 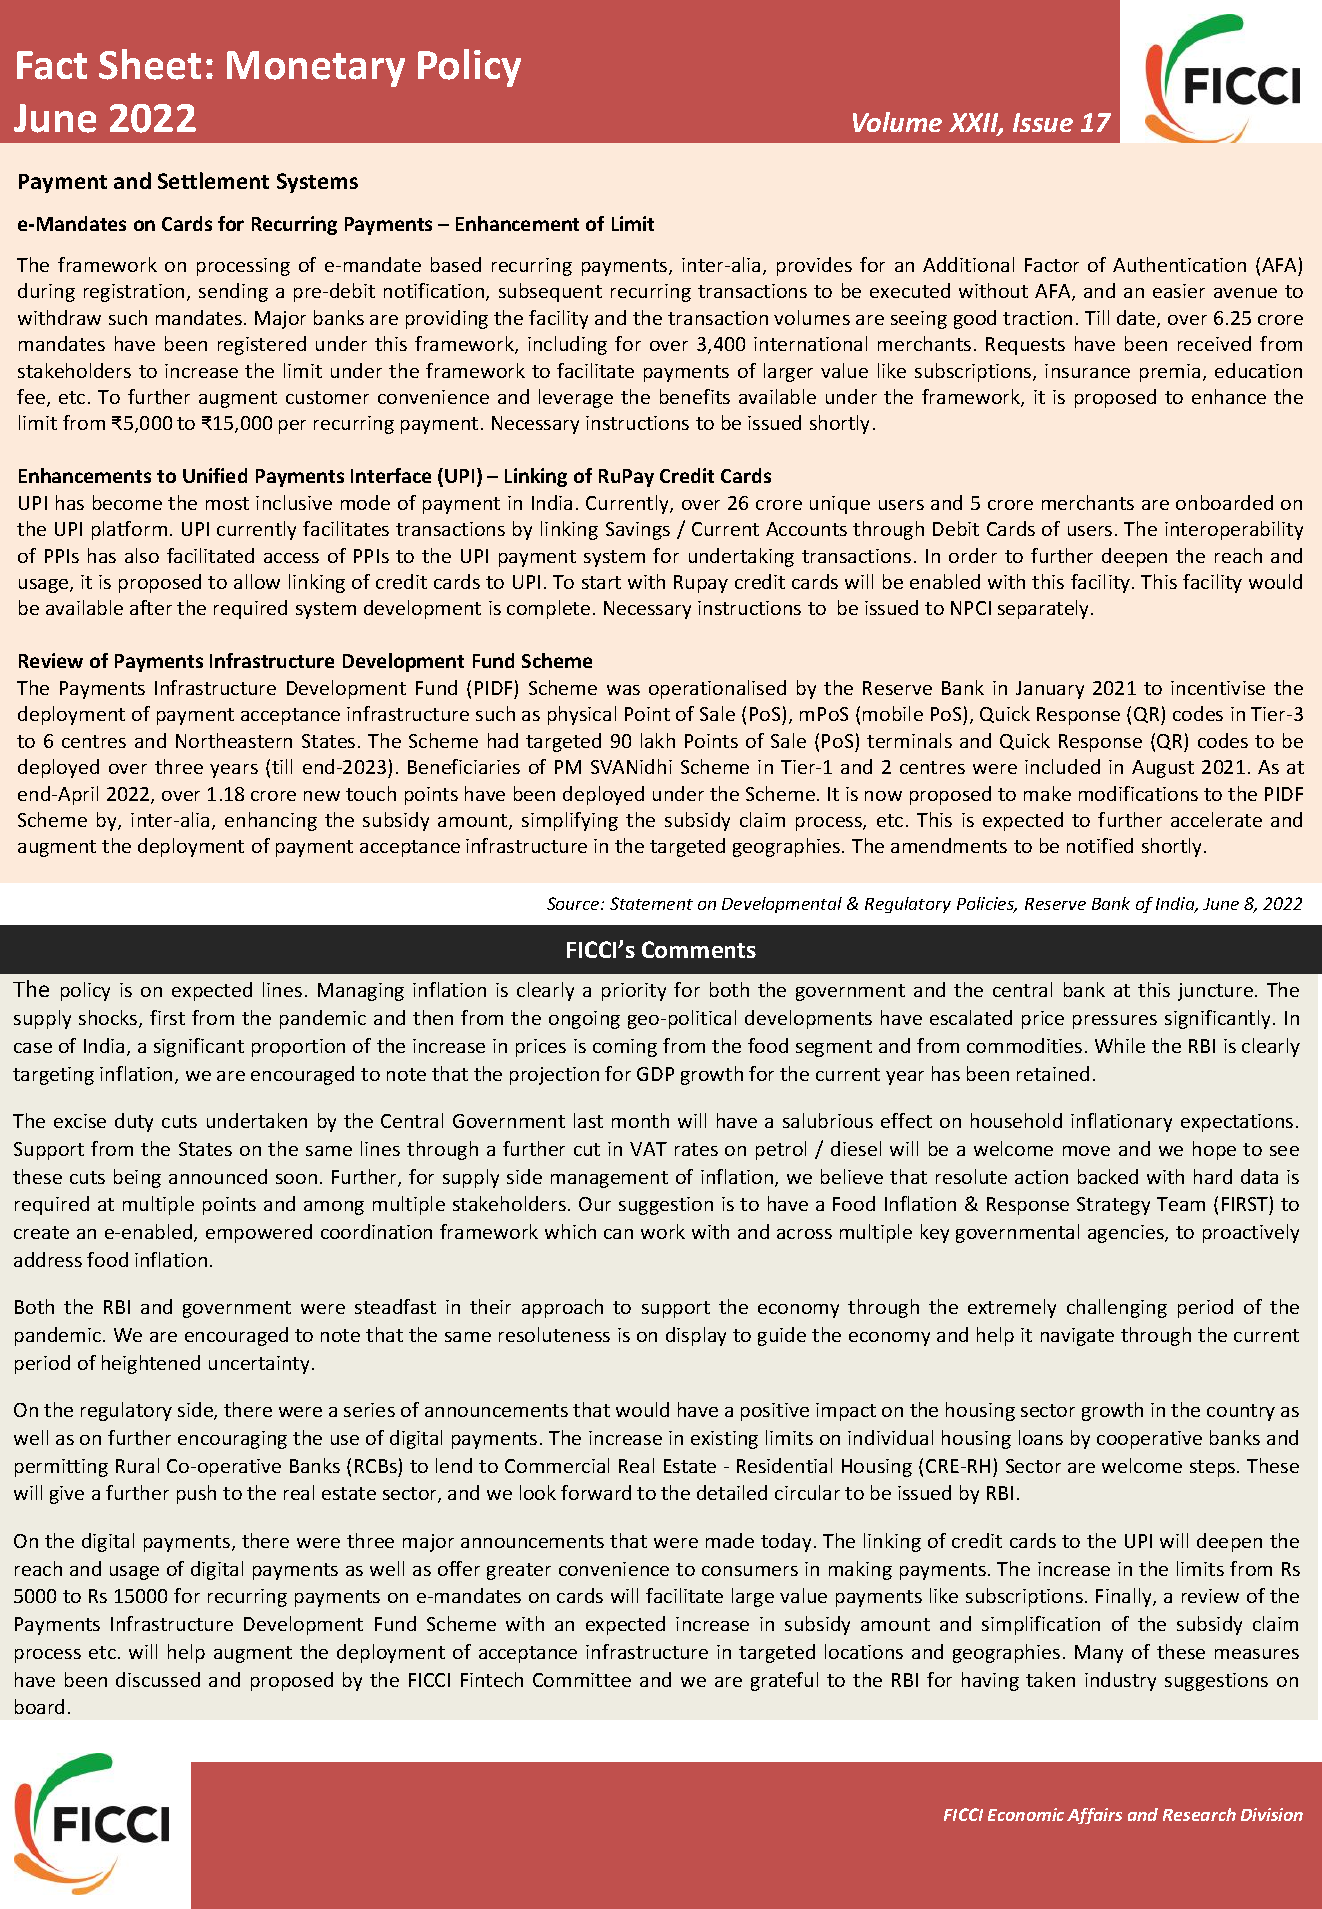 I want to click on Comments, so click(x=699, y=949).
